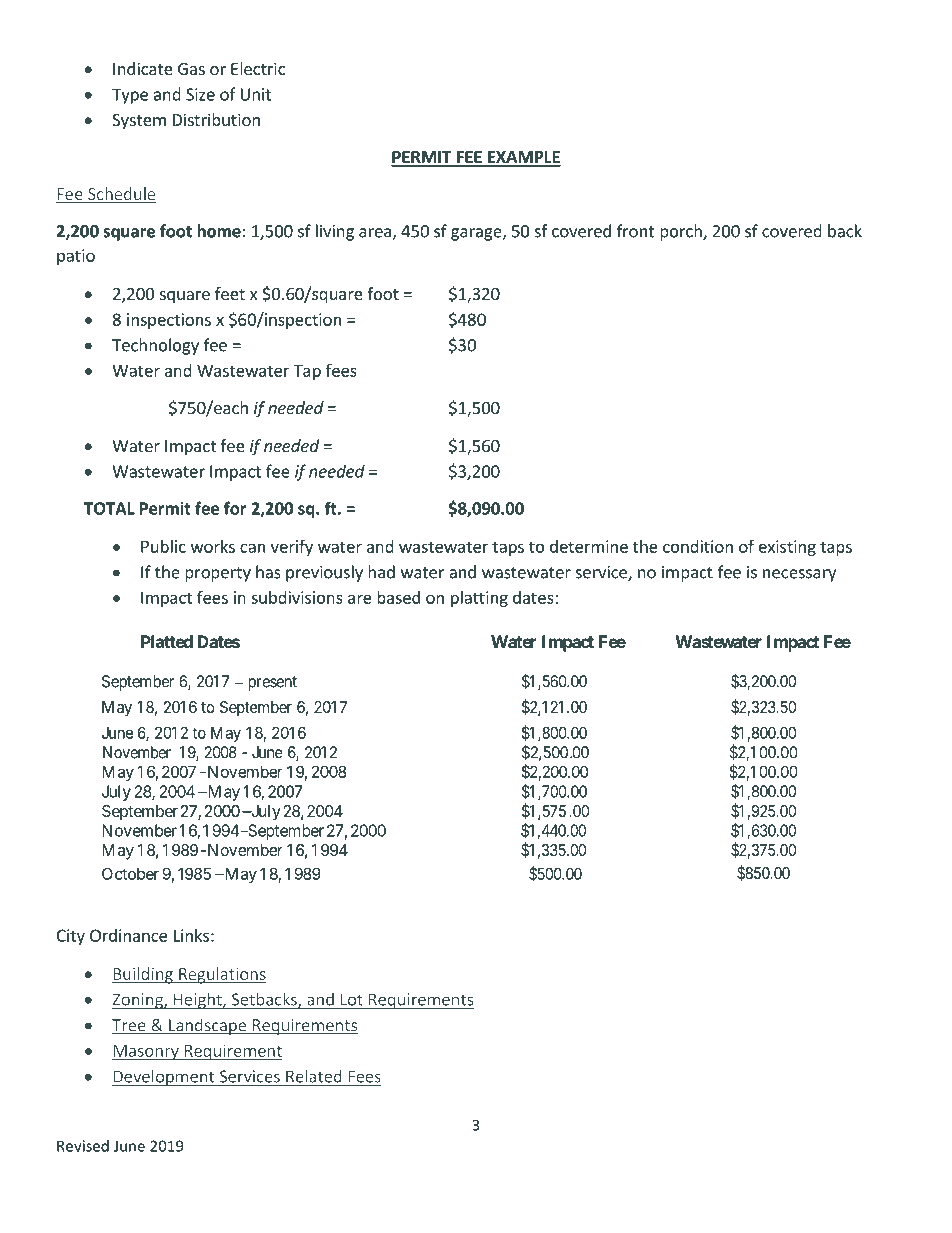 This screenshot has width=952, height=1233. Describe the element at coordinates (799, 575) in the screenshot. I see `necessary` at that location.
